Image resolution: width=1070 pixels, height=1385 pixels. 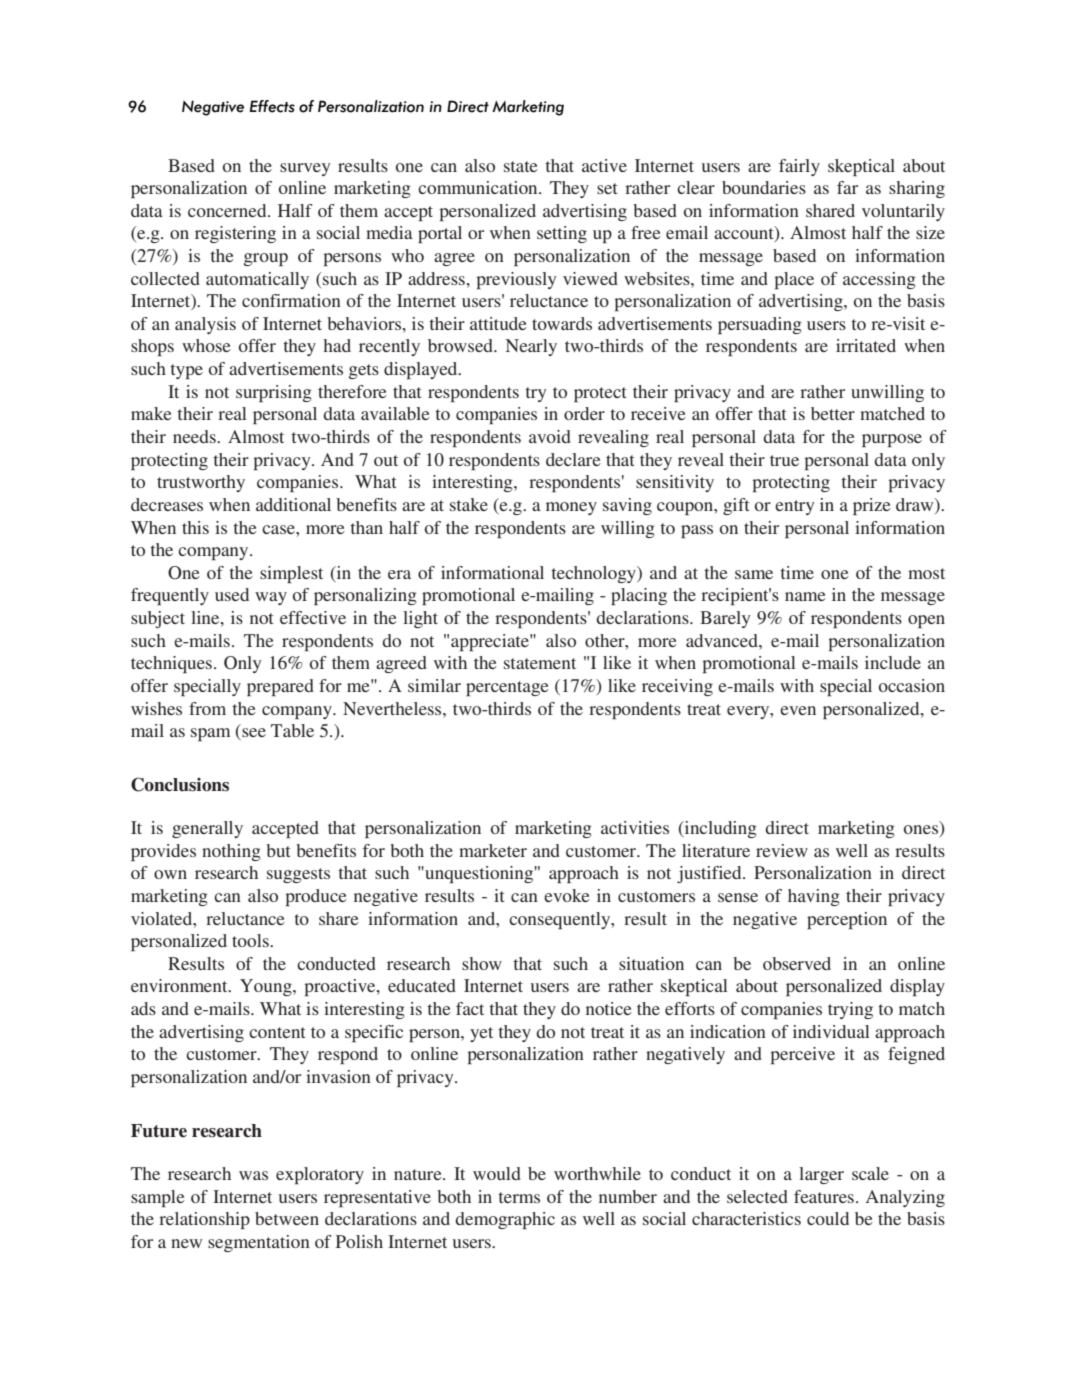 What do you see at coordinates (519, 1197) in the screenshot?
I see `terms` at bounding box center [519, 1197].
